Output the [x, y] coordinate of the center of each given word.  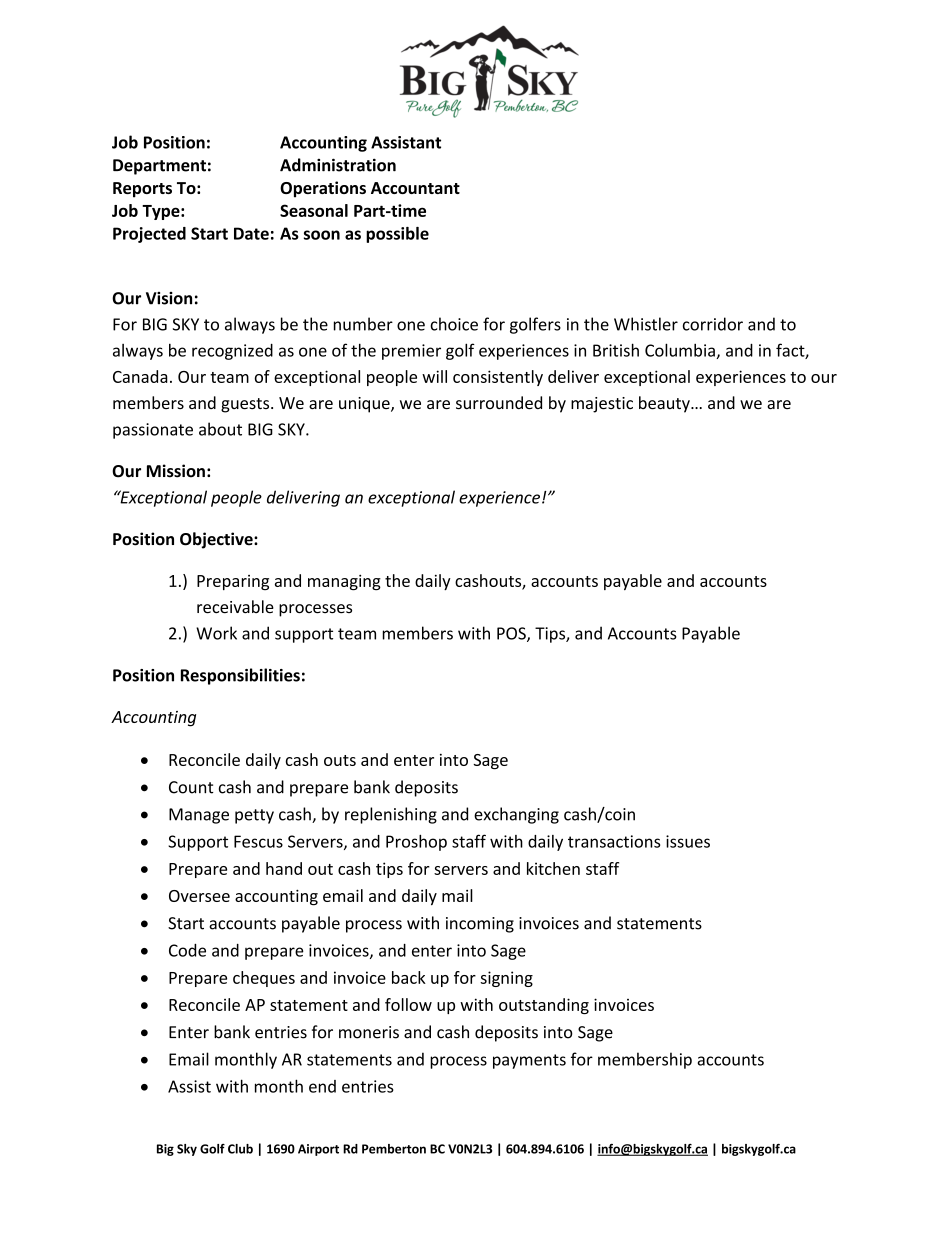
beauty [665, 404]
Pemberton [394, 1149]
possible [397, 235]
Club [240, 1149]
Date [251, 233]
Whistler [646, 324]
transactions [614, 841]
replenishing [391, 815]
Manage [199, 816]
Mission [176, 471]
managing [344, 582]
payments [529, 1061]
